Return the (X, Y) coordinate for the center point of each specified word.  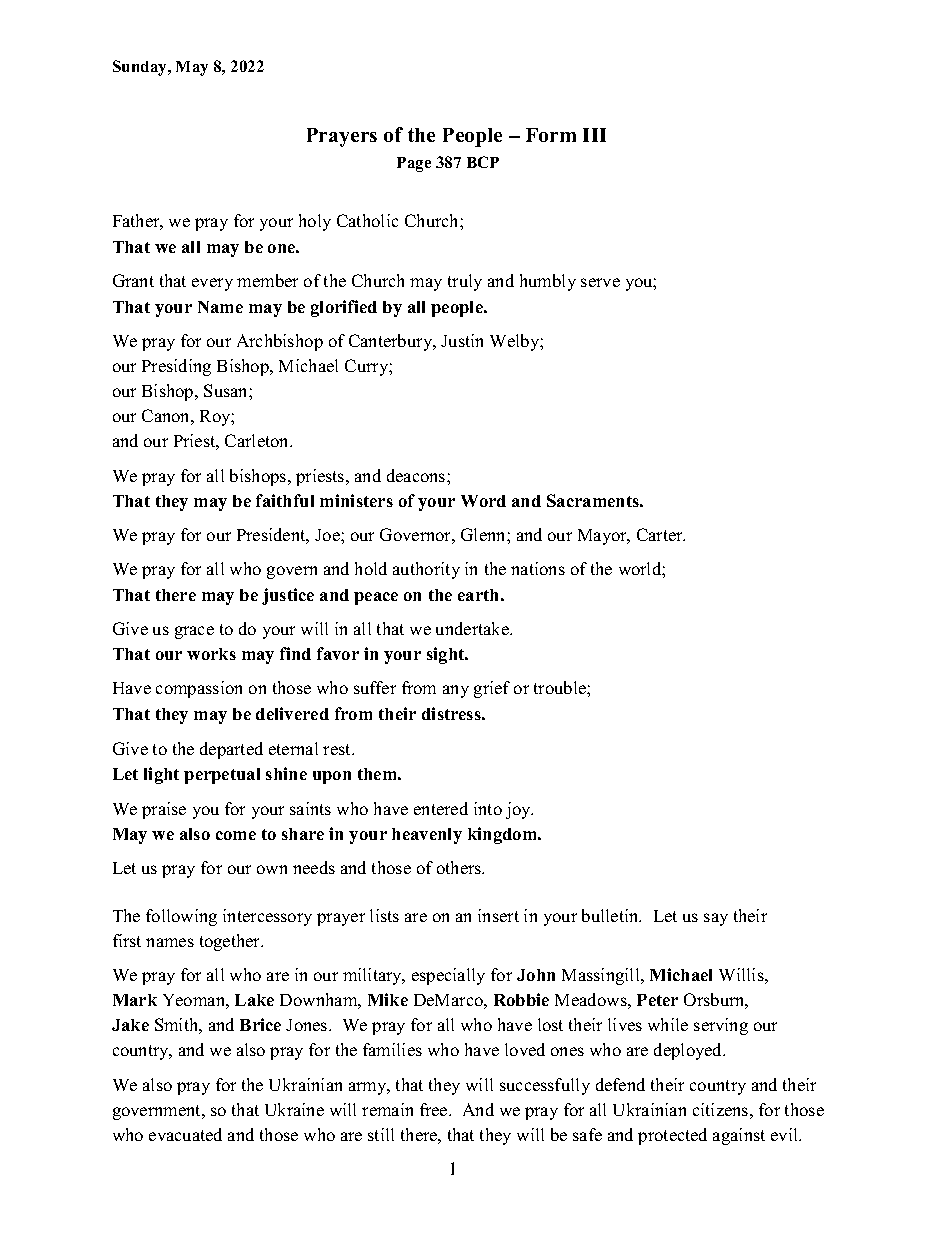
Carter (661, 534)
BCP (483, 162)
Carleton (258, 440)
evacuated (185, 1134)
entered (441, 808)
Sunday (141, 68)
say (716, 919)
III (594, 135)
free (435, 1109)
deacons (417, 475)
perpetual (222, 776)
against (739, 1136)
